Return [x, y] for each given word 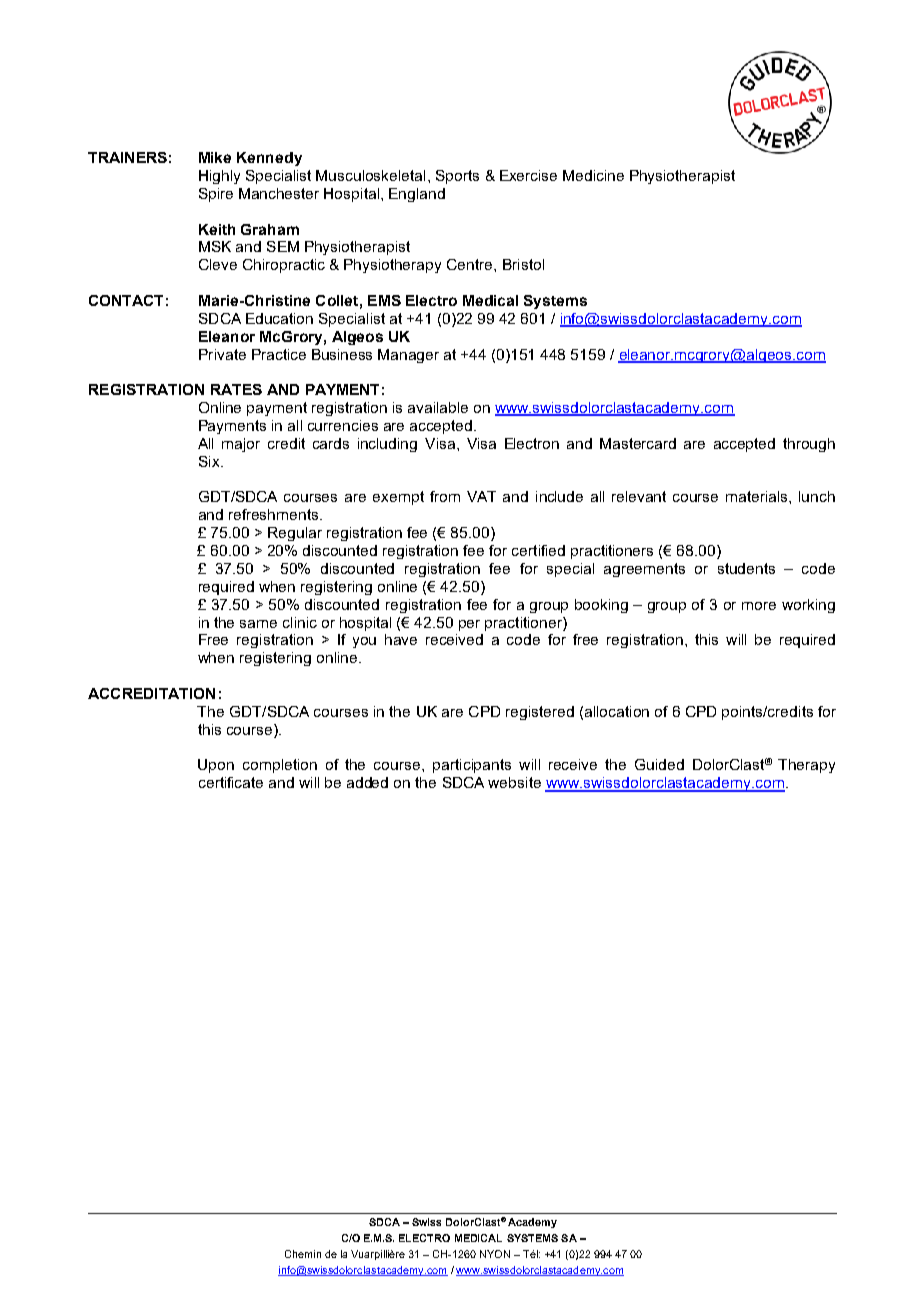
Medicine [593, 175]
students [746, 568]
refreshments [275, 514]
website [514, 782]
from [445, 496]
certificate [231, 782]
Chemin [303, 1254]
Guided [659, 764]
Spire [216, 195]
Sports [457, 177]
